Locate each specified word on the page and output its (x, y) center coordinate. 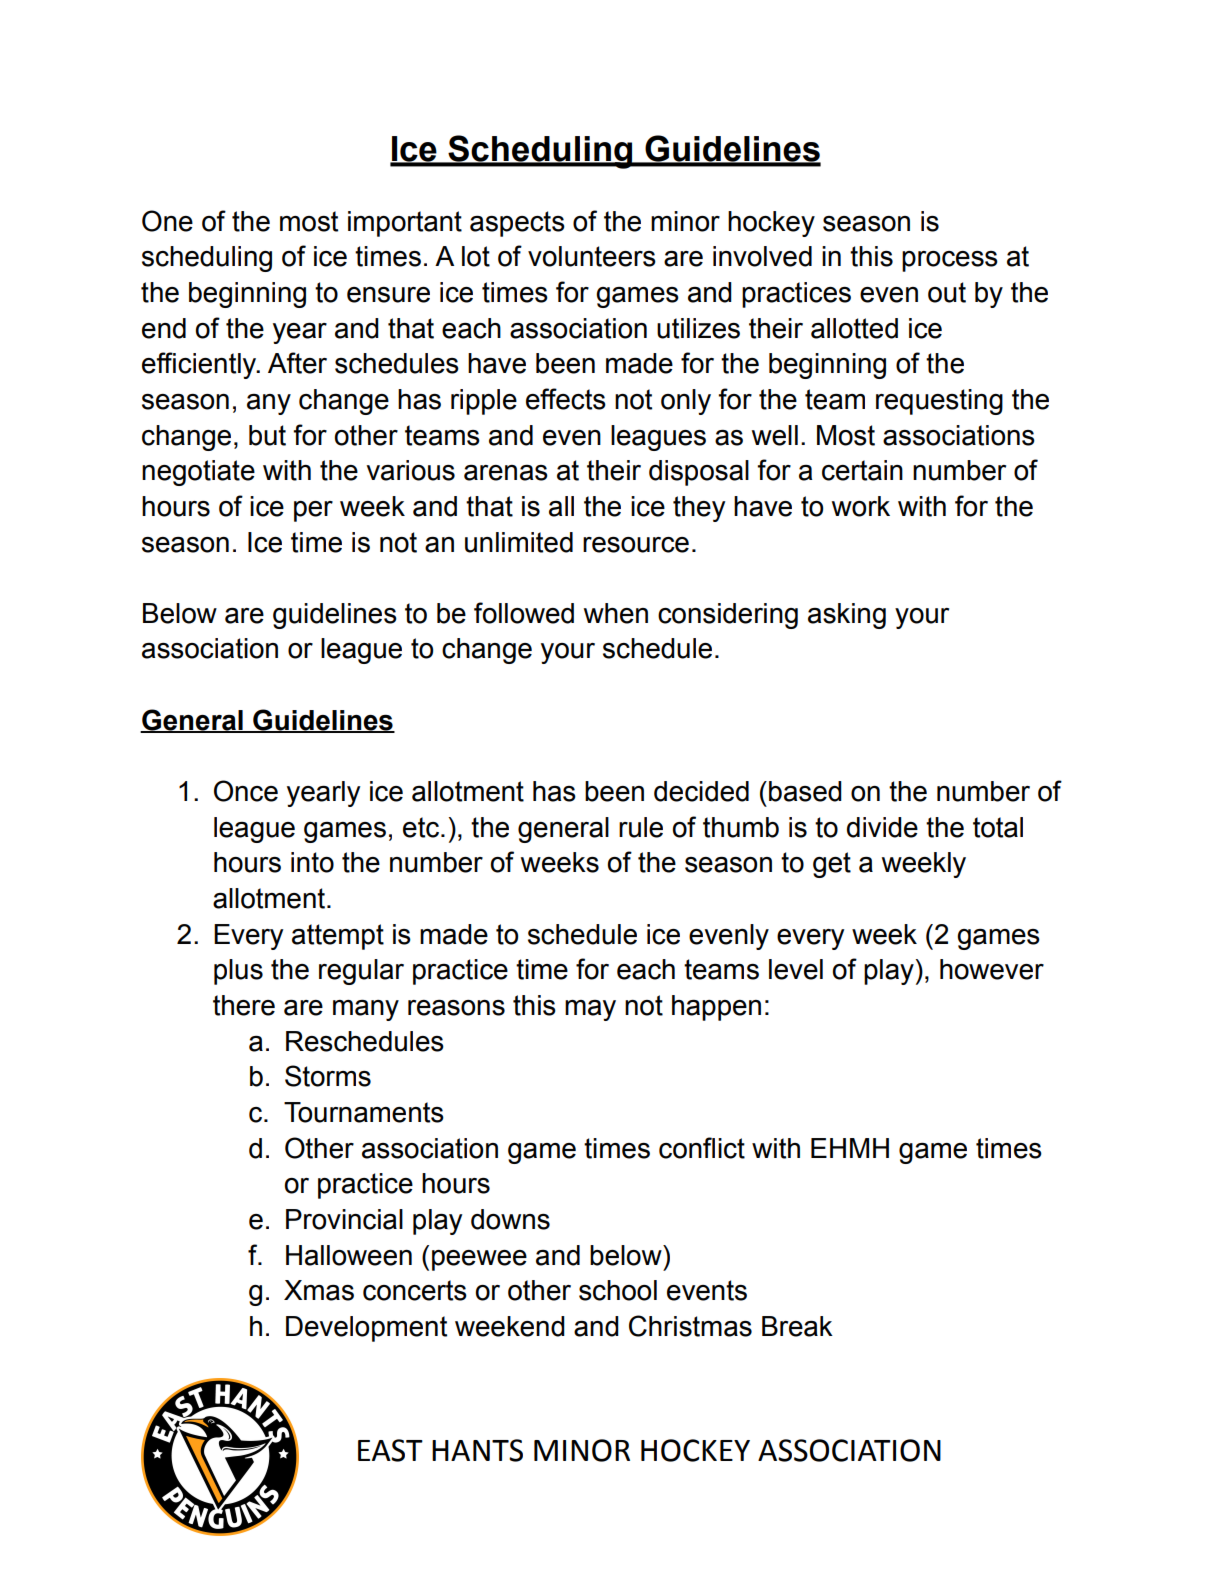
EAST (390, 1450)
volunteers (592, 256)
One (167, 221)
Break (797, 1326)
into (312, 862)
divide (882, 827)
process (950, 261)
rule (641, 827)
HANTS (477, 1450)
